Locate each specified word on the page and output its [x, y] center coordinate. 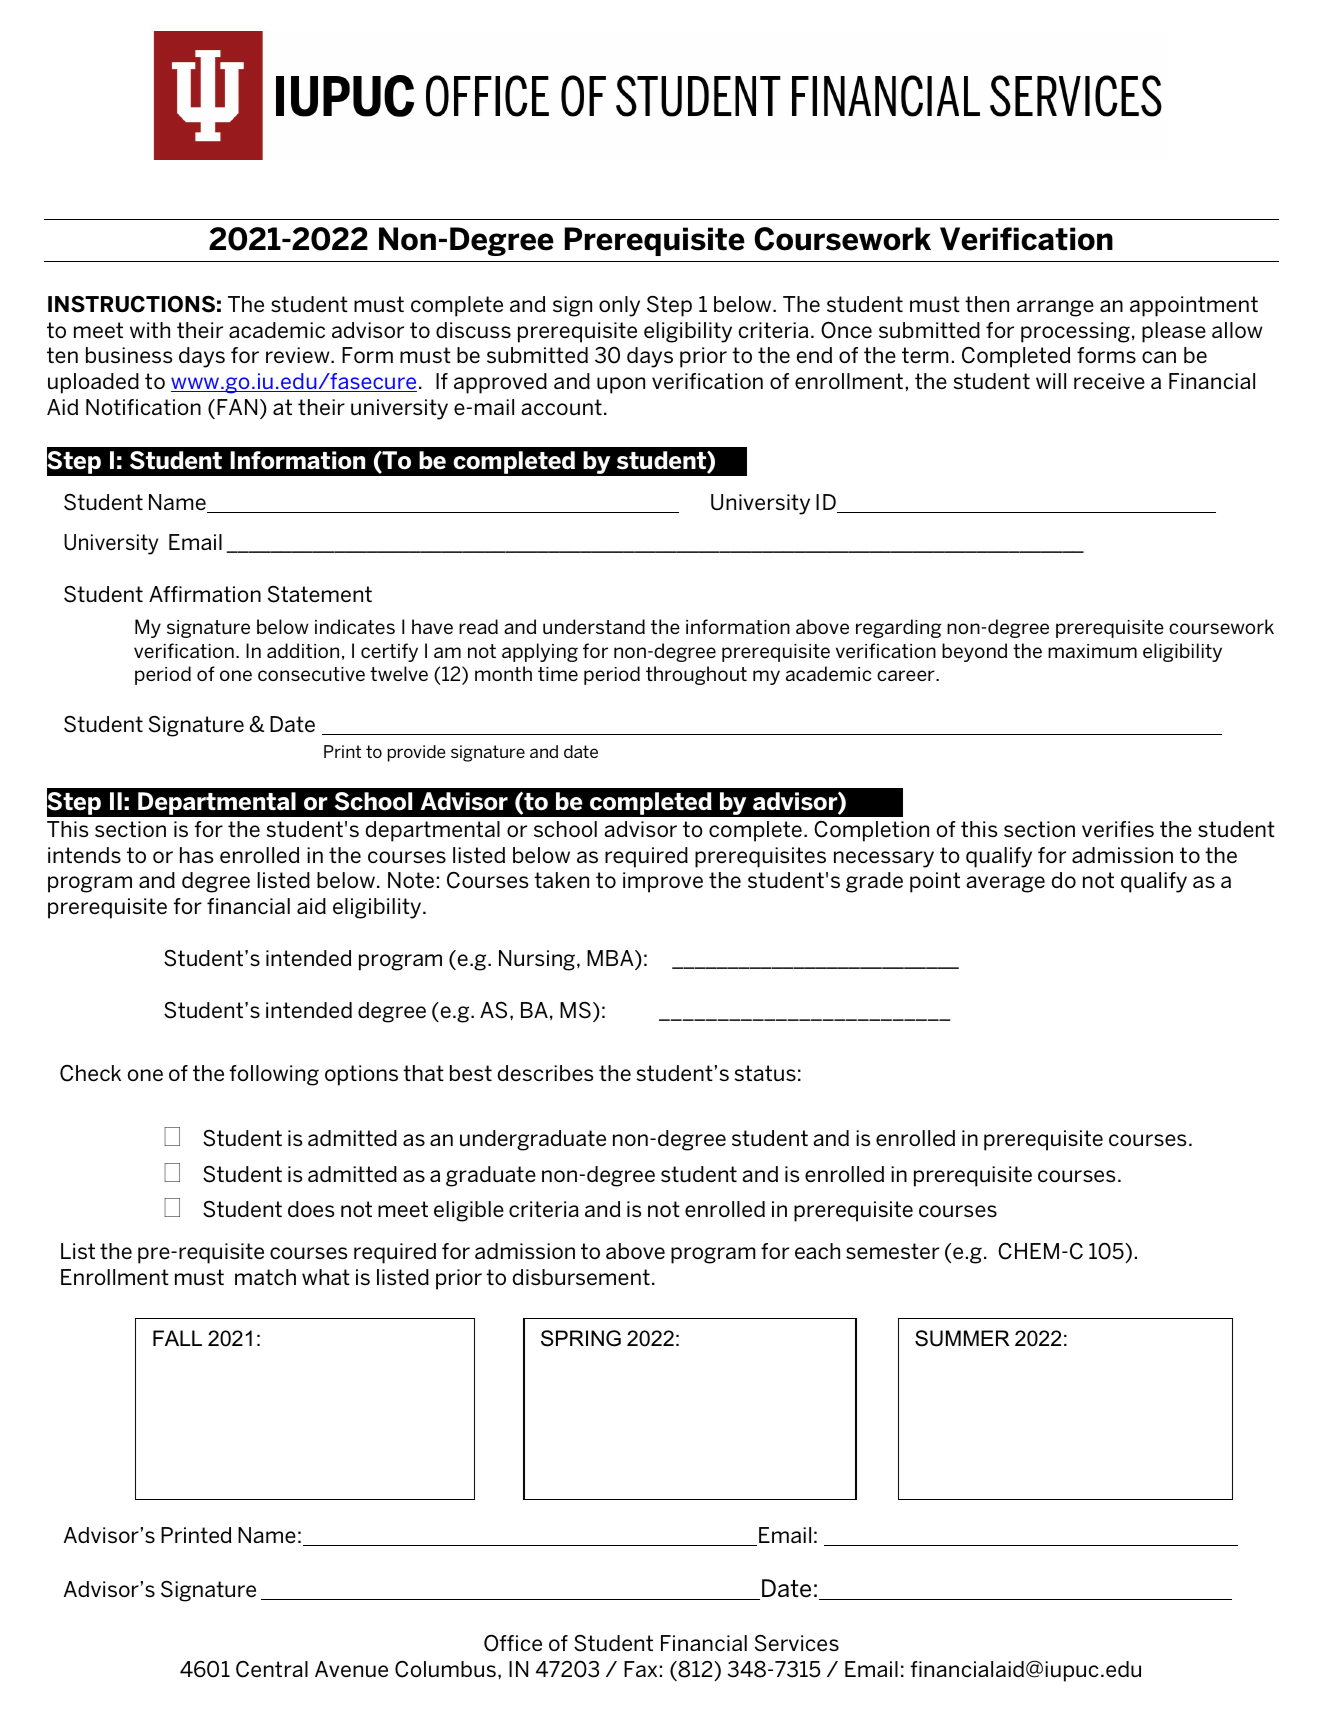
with [150, 330]
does [311, 1209]
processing [1075, 332]
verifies [1118, 829]
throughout [696, 675]
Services [797, 1643]
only [619, 306]
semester [892, 1251]
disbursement [581, 1277]
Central [272, 1669]
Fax [640, 1669]
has [196, 855]
